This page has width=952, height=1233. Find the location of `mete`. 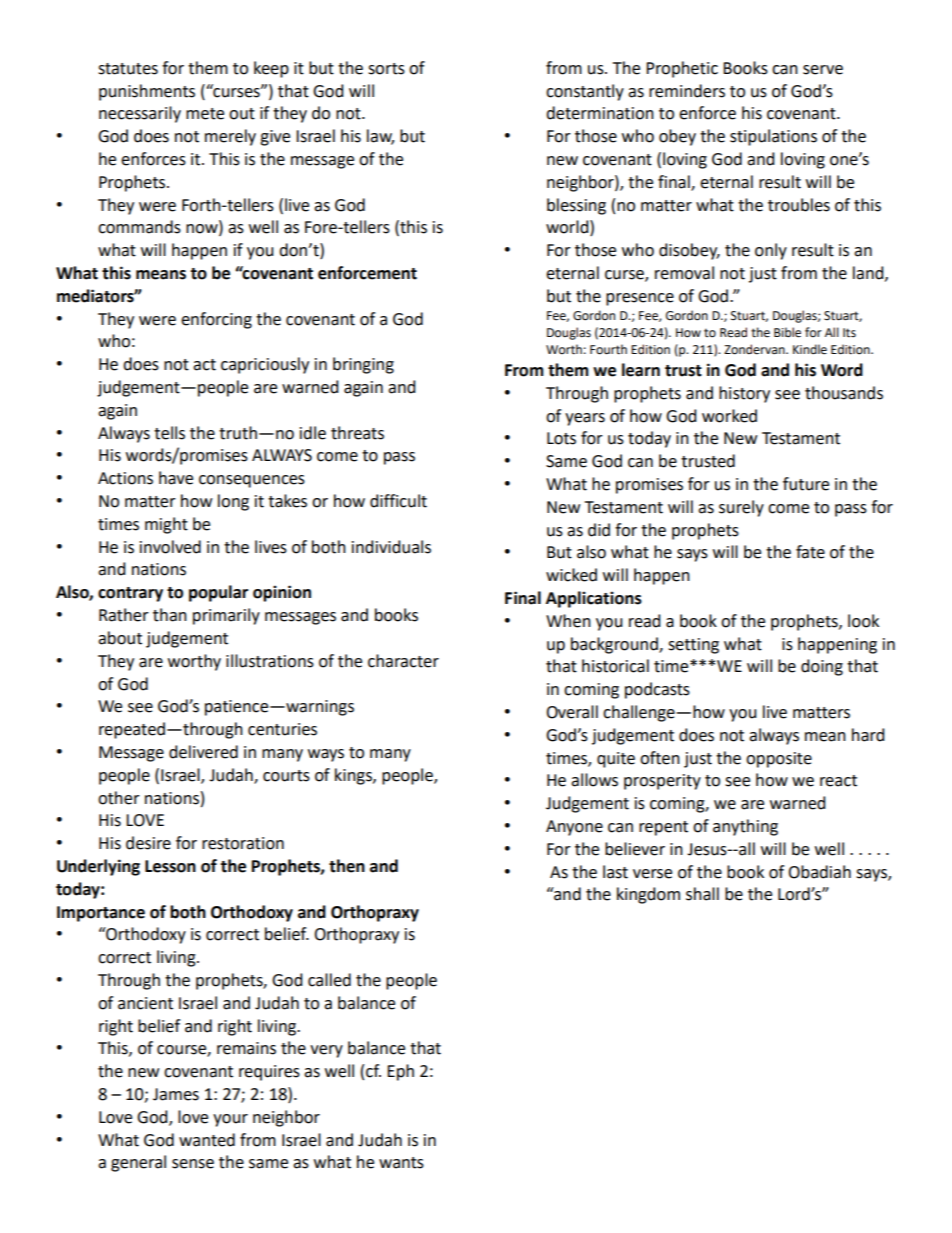

mete is located at coordinates (205, 114).
